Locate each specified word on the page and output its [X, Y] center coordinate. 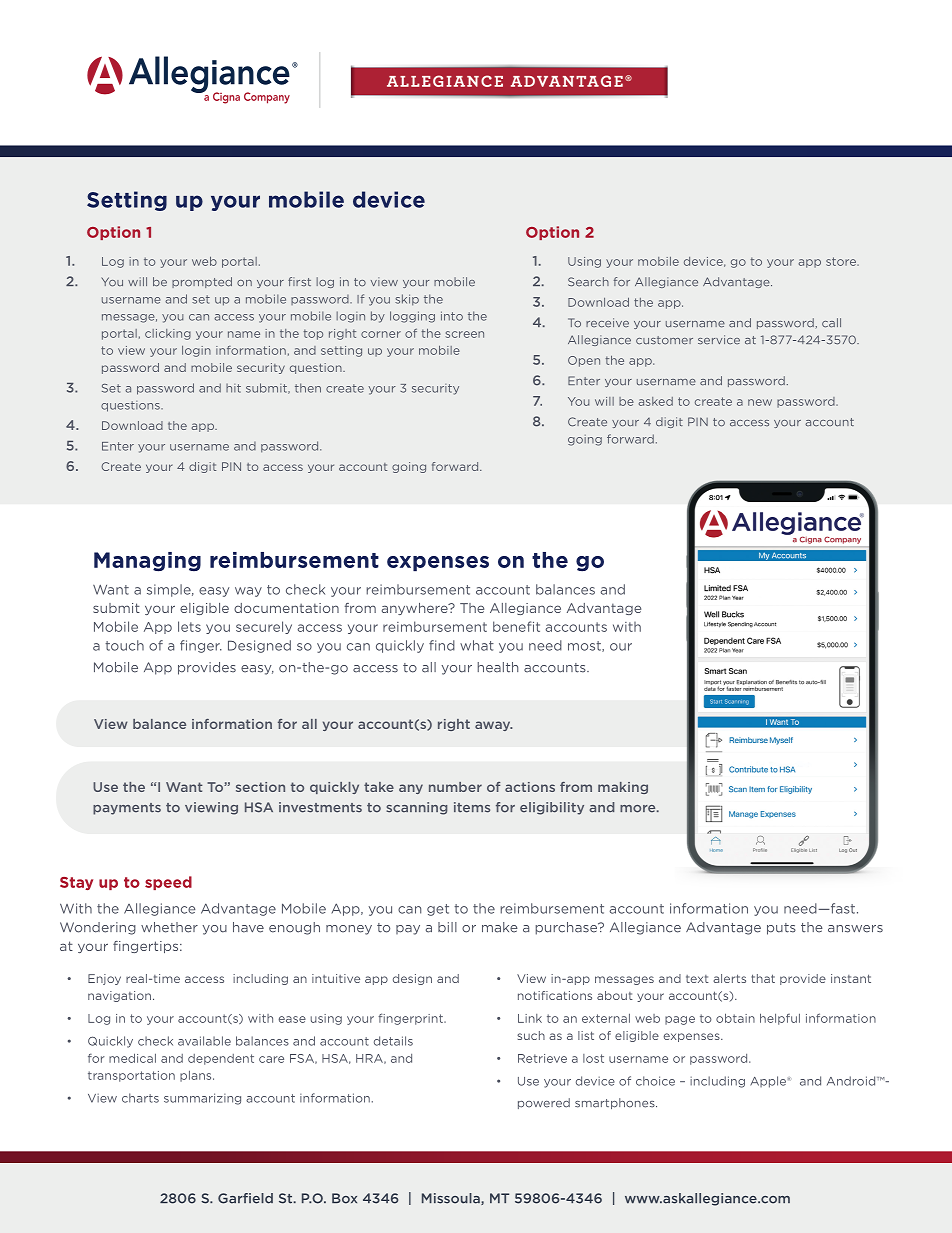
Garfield [245, 1198]
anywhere [416, 609]
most [585, 646]
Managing [147, 562]
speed [168, 883]
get [438, 910]
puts [781, 929]
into [452, 316]
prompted [202, 282]
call [831, 323]
